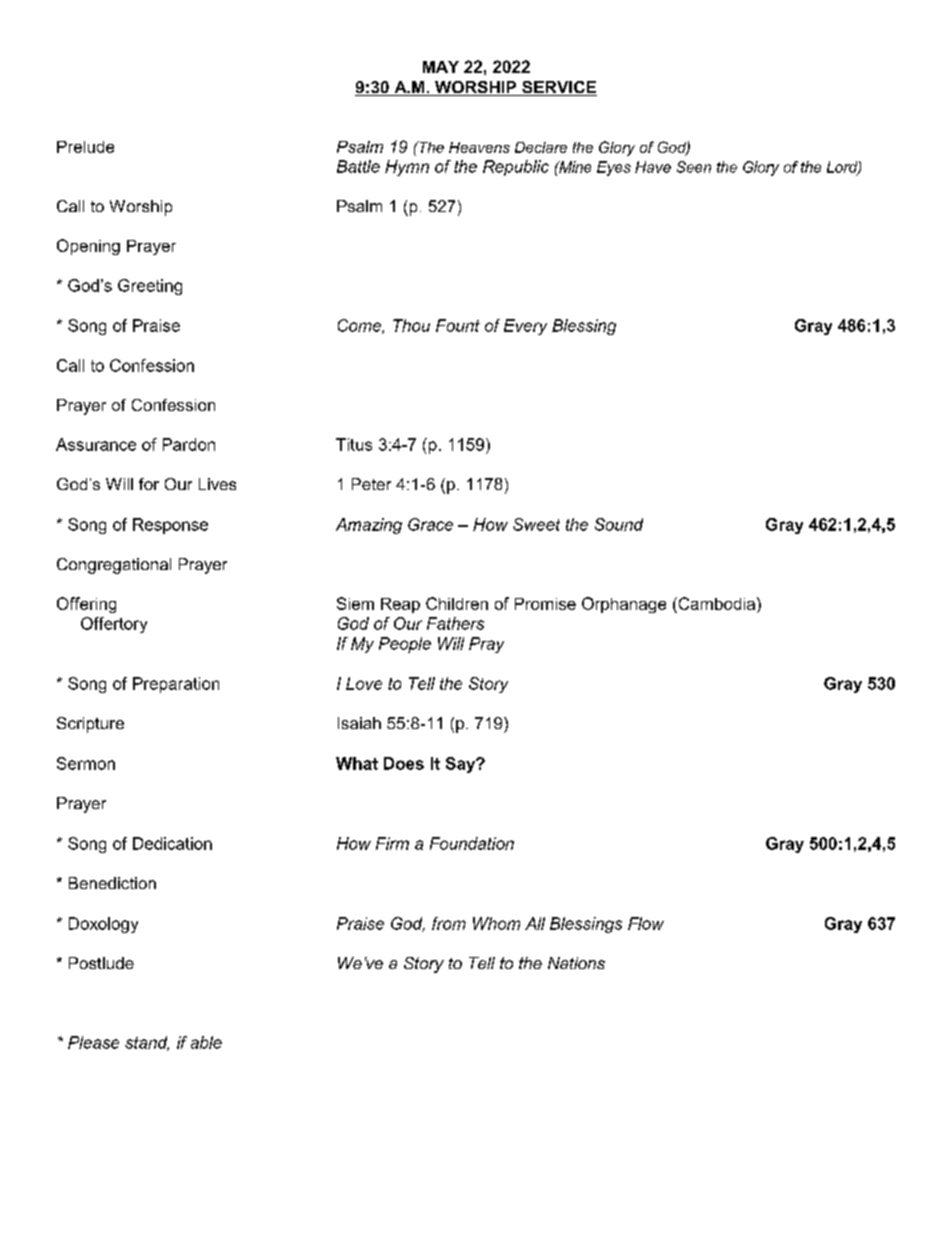  I want to click on stand, so click(147, 1043).
